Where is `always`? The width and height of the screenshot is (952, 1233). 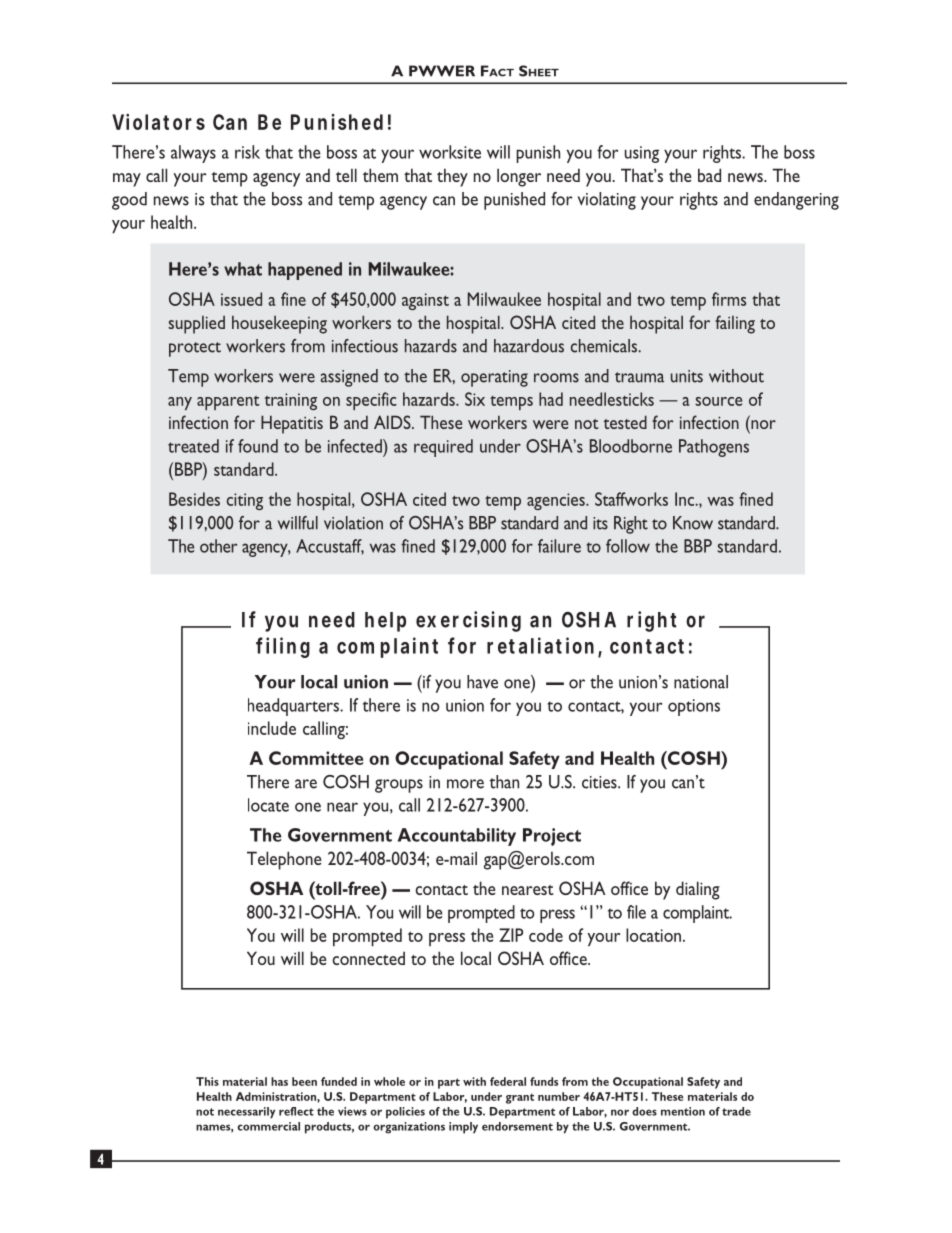 always is located at coordinates (193, 154).
